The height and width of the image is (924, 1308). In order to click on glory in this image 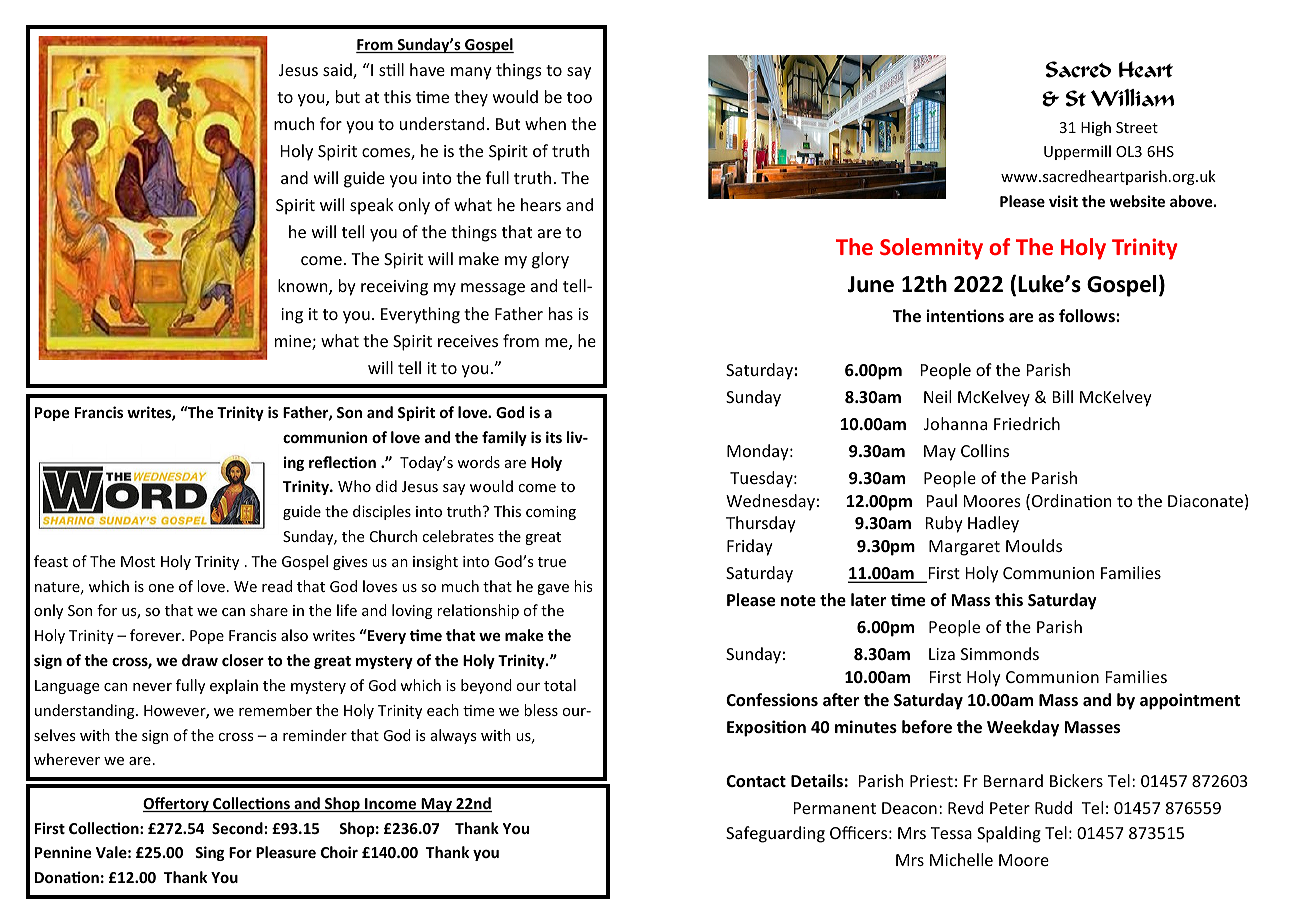, I will do `click(550, 260)`.
